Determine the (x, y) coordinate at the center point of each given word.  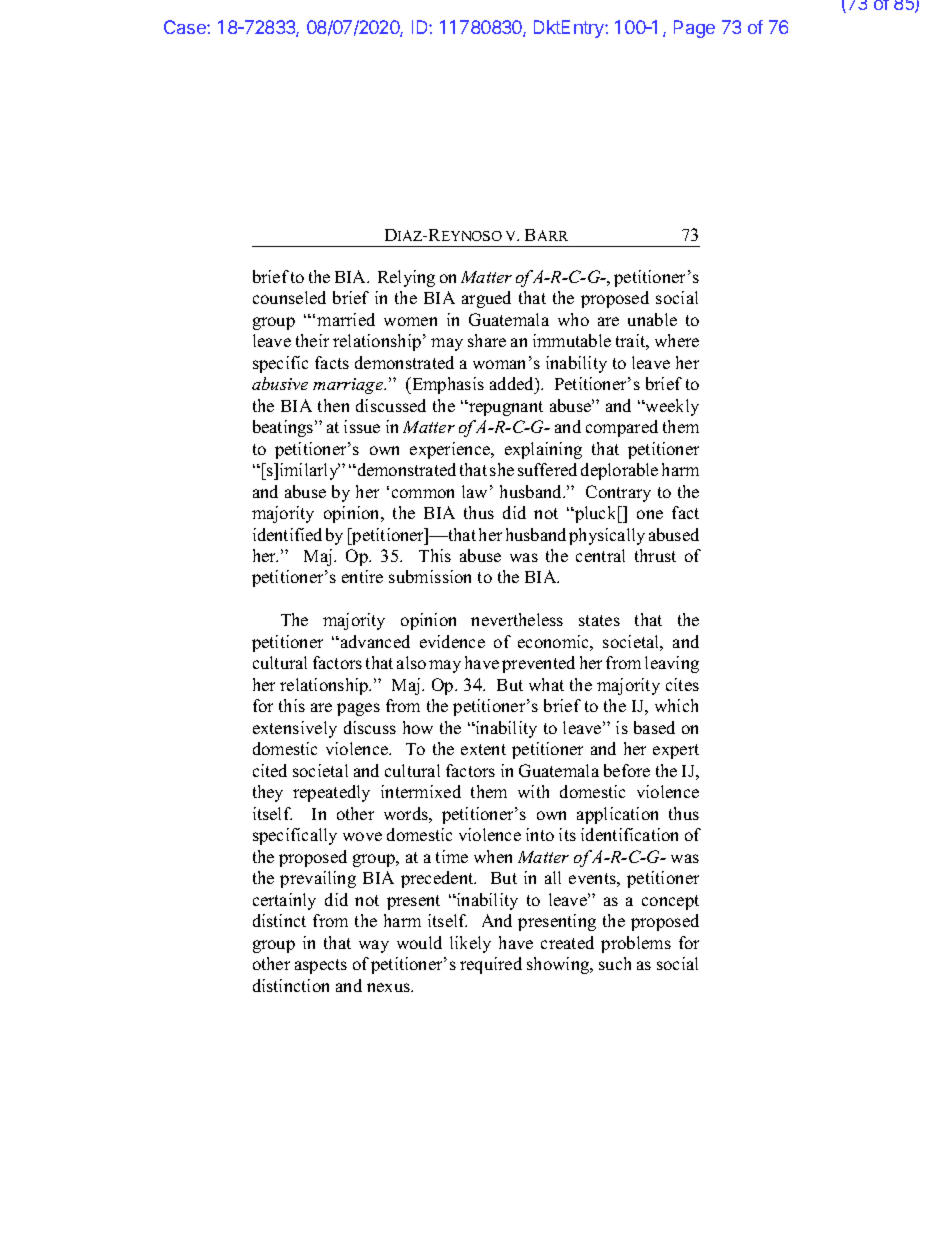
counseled (289, 297)
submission (430, 576)
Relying (406, 278)
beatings (284, 428)
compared (622, 428)
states (599, 620)
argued (486, 299)
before (627, 770)
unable (652, 319)
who (573, 319)
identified (287, 534)
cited (270, 770)
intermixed (421, 791)
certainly (284, 901)
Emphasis (447, 385)
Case (186, 27)
